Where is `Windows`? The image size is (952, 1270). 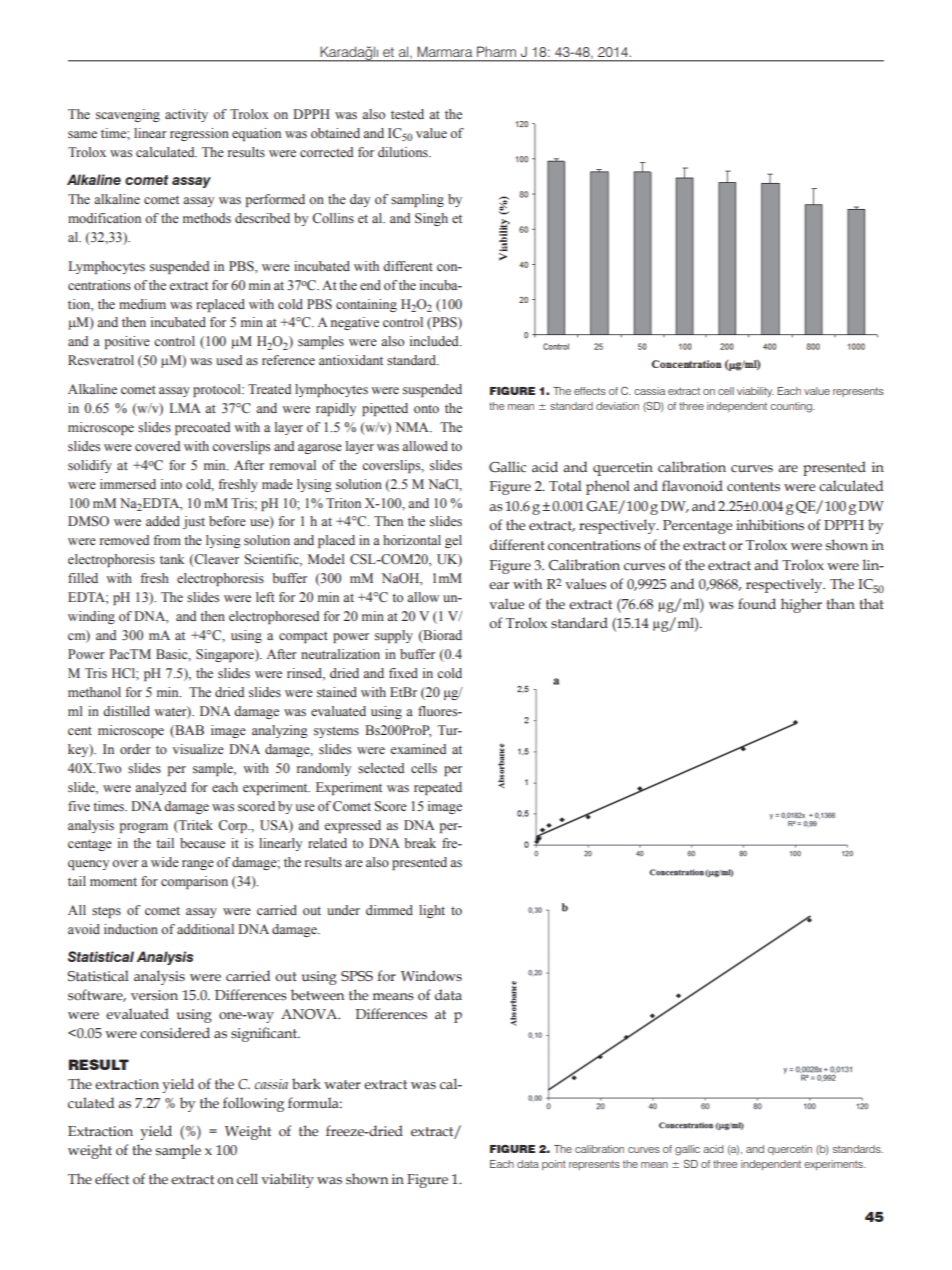 Windows is located at coordinates (431, 976).
